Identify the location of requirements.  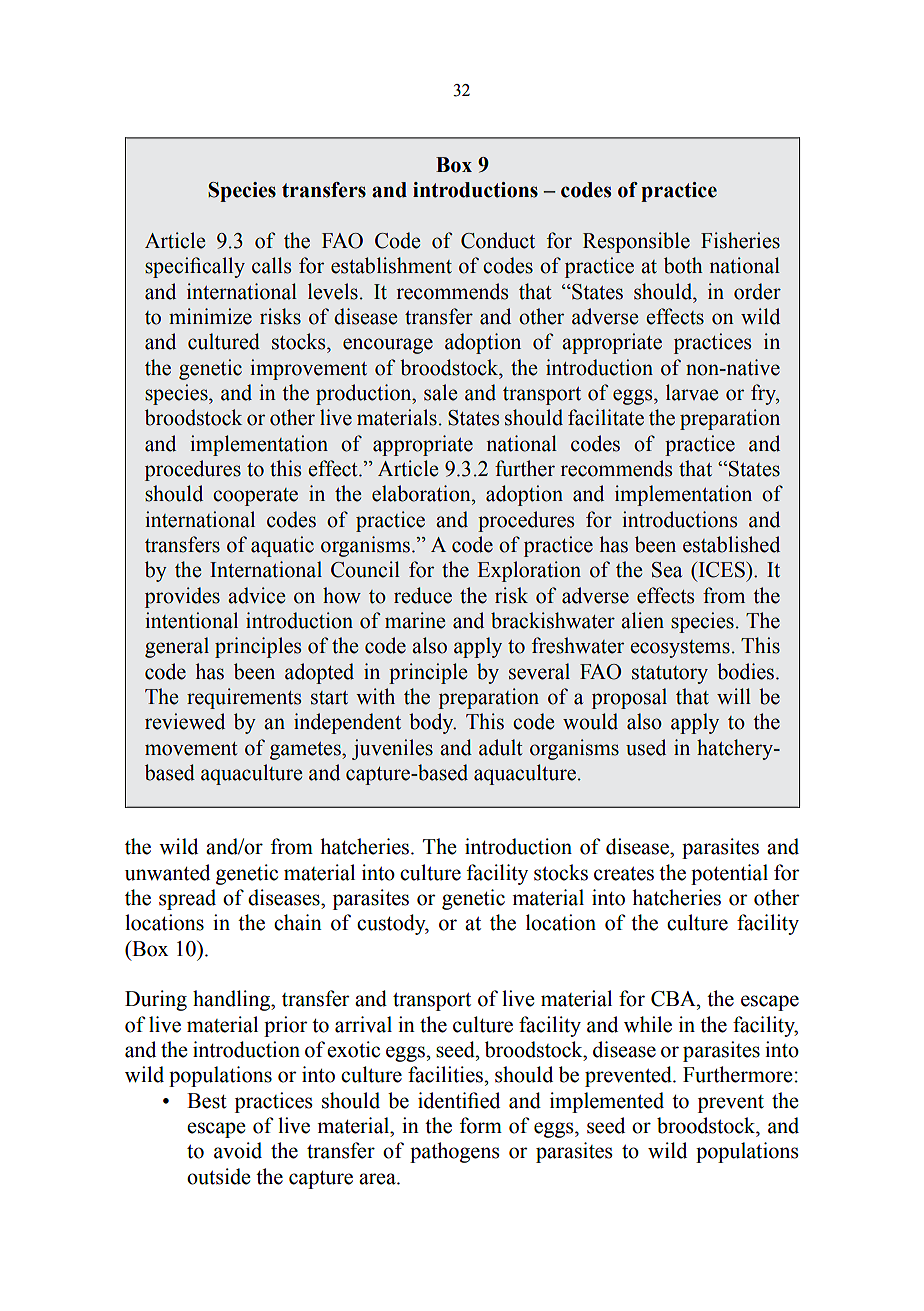
(244, 698).
